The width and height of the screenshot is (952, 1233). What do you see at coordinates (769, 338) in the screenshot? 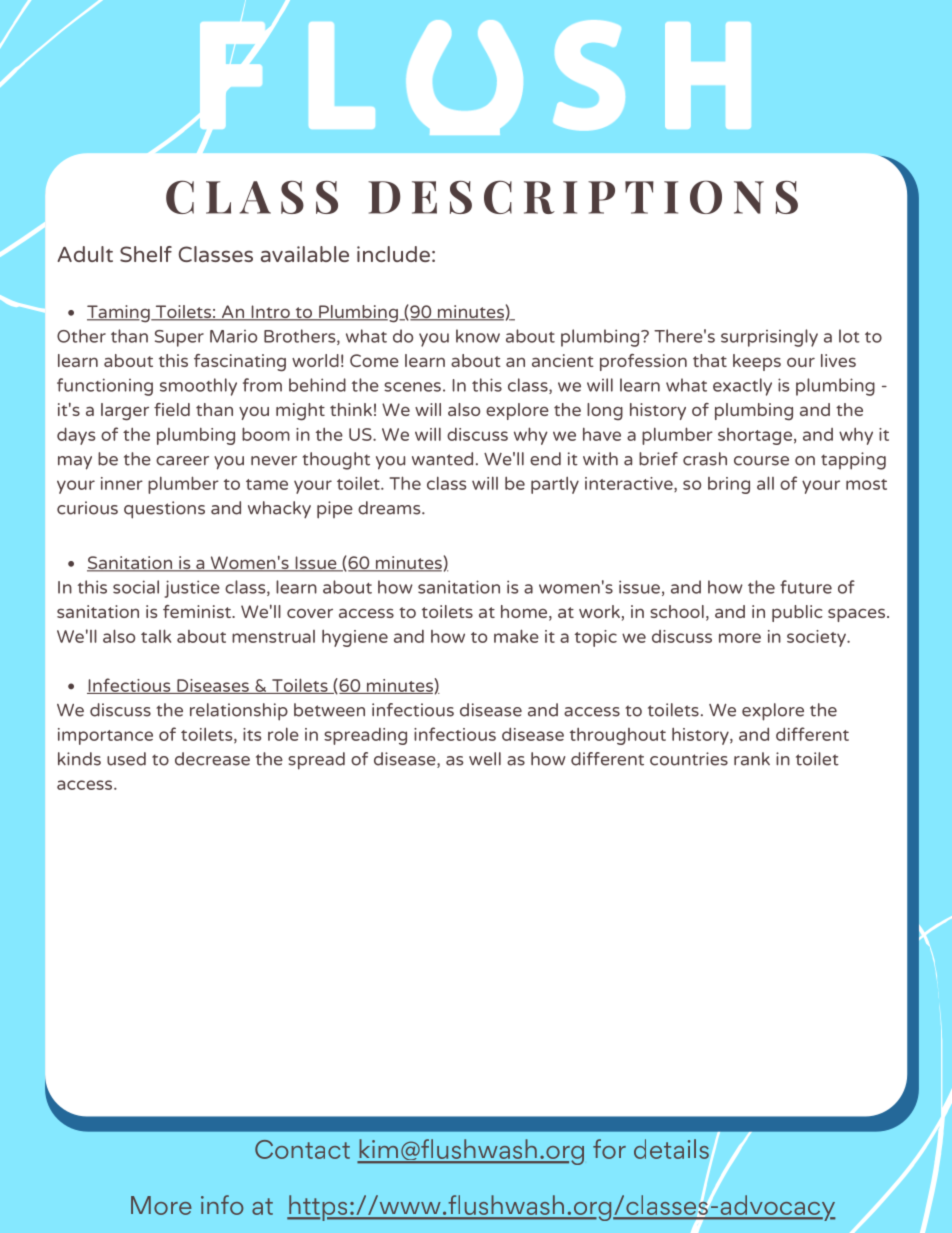
I see `surprisingly` at bounding box center [769, 338].
